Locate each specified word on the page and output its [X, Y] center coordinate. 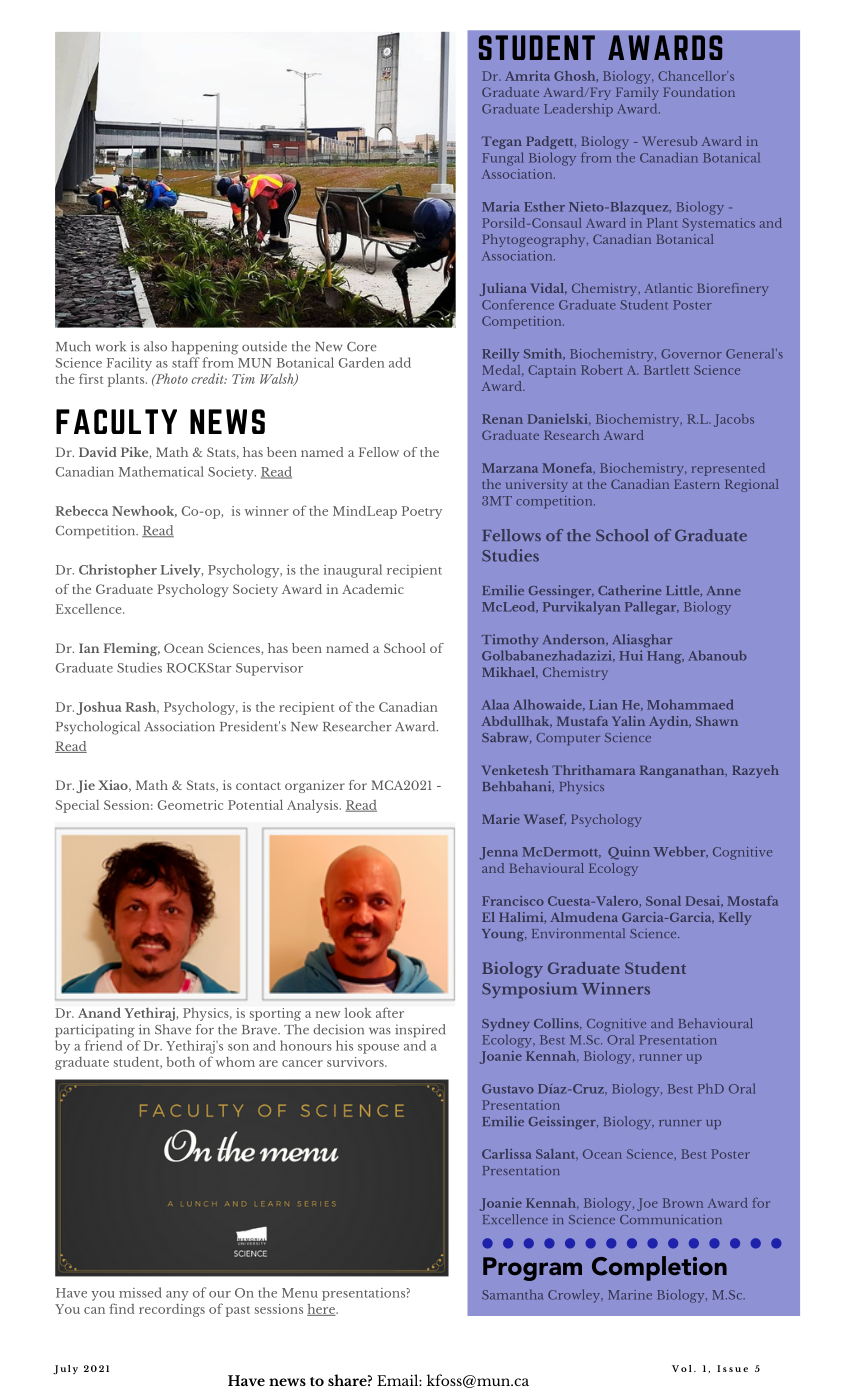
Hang [665, 657]
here [322, 1310]
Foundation [699, 92]
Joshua [99, 708]
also [155, 346]
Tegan [502, 143]
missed [140, 1292]
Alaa [495, 704]
